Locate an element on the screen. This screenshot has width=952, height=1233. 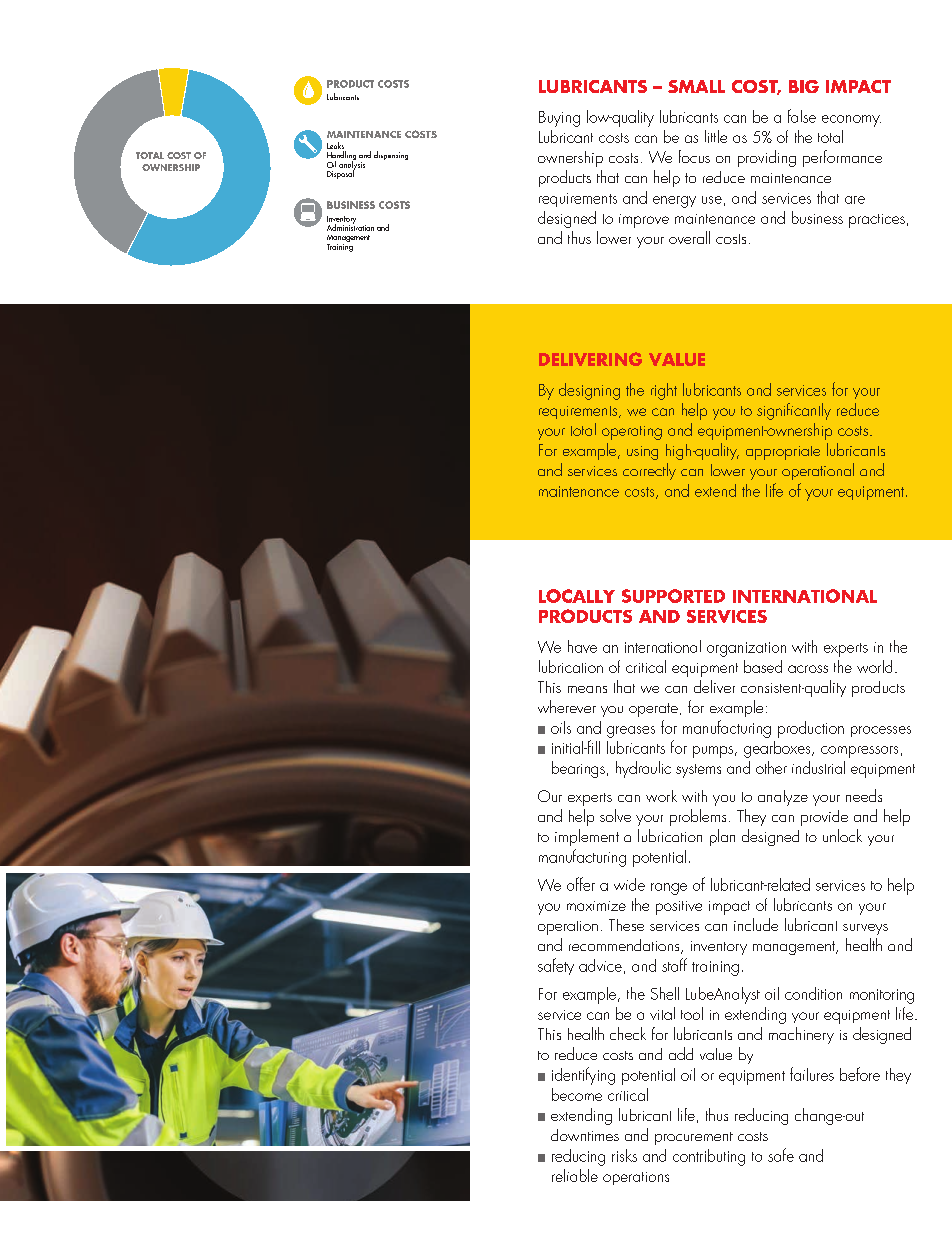
designing is located at coordinates (589, 391).
